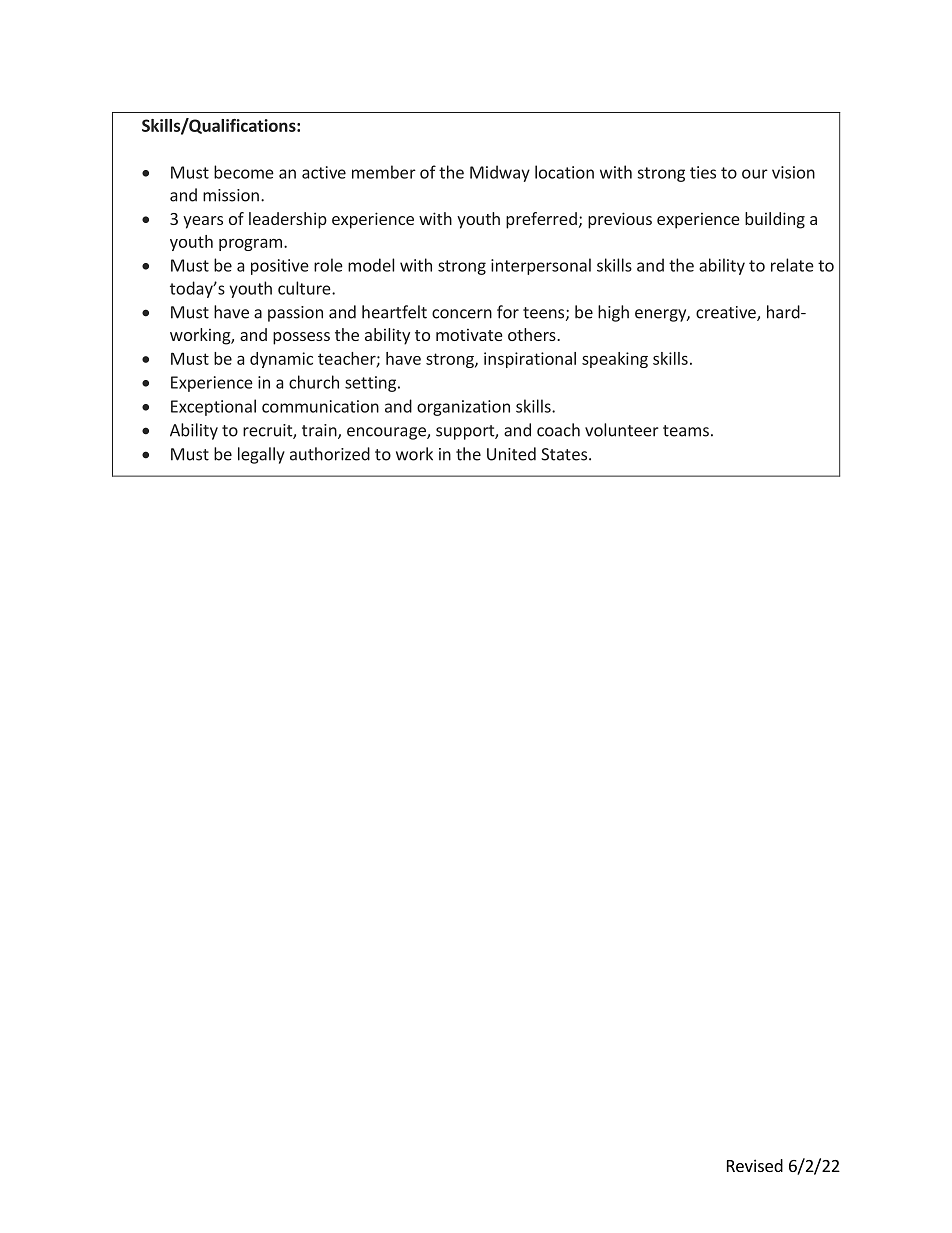 This screenshot has height=1233, width=952. What do you see at coordinates (500, 173) in the screenshot?
I see `Midway` at bounding box center [500, 173].
